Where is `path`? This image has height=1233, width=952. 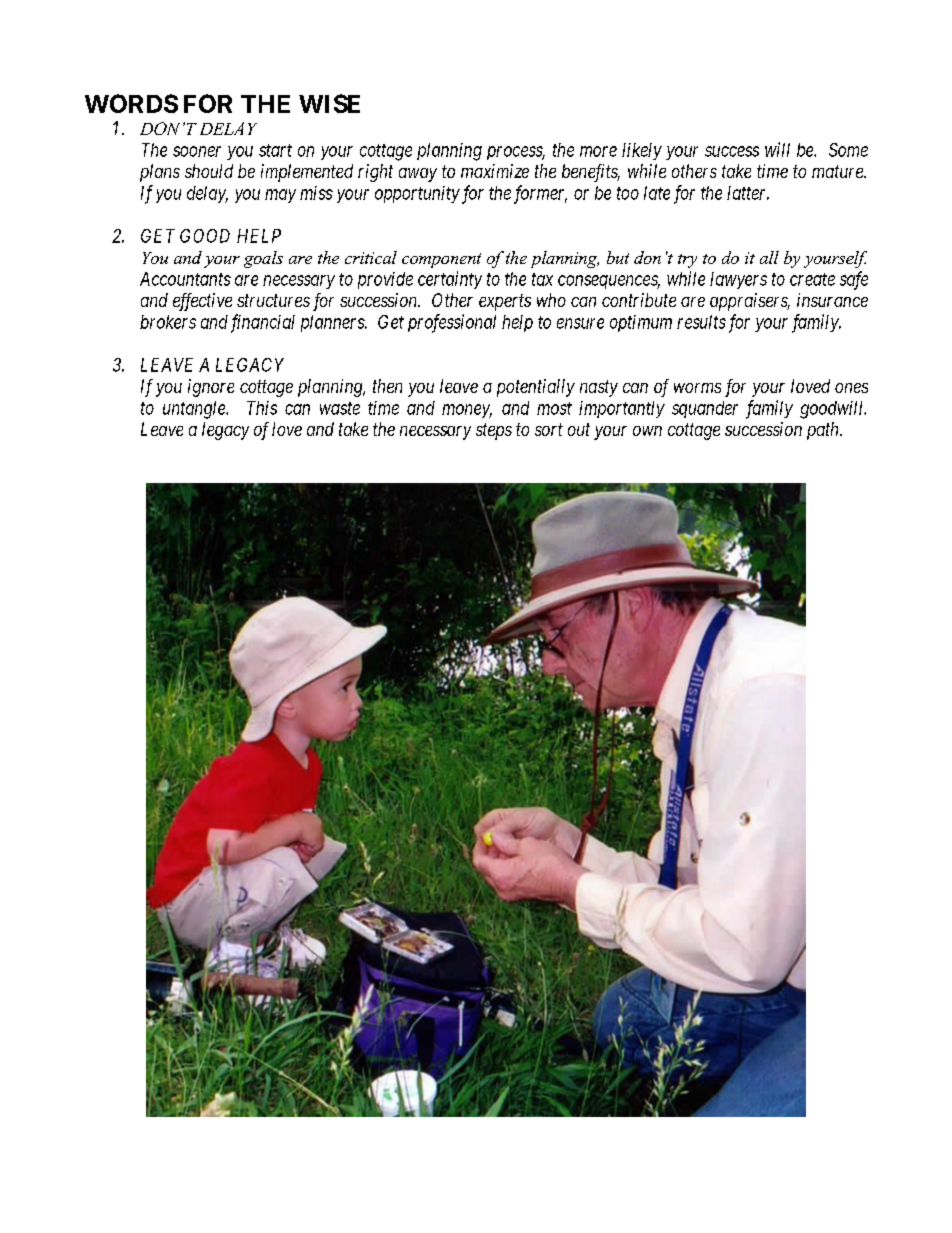 path is located at coordinates (824, 431).
